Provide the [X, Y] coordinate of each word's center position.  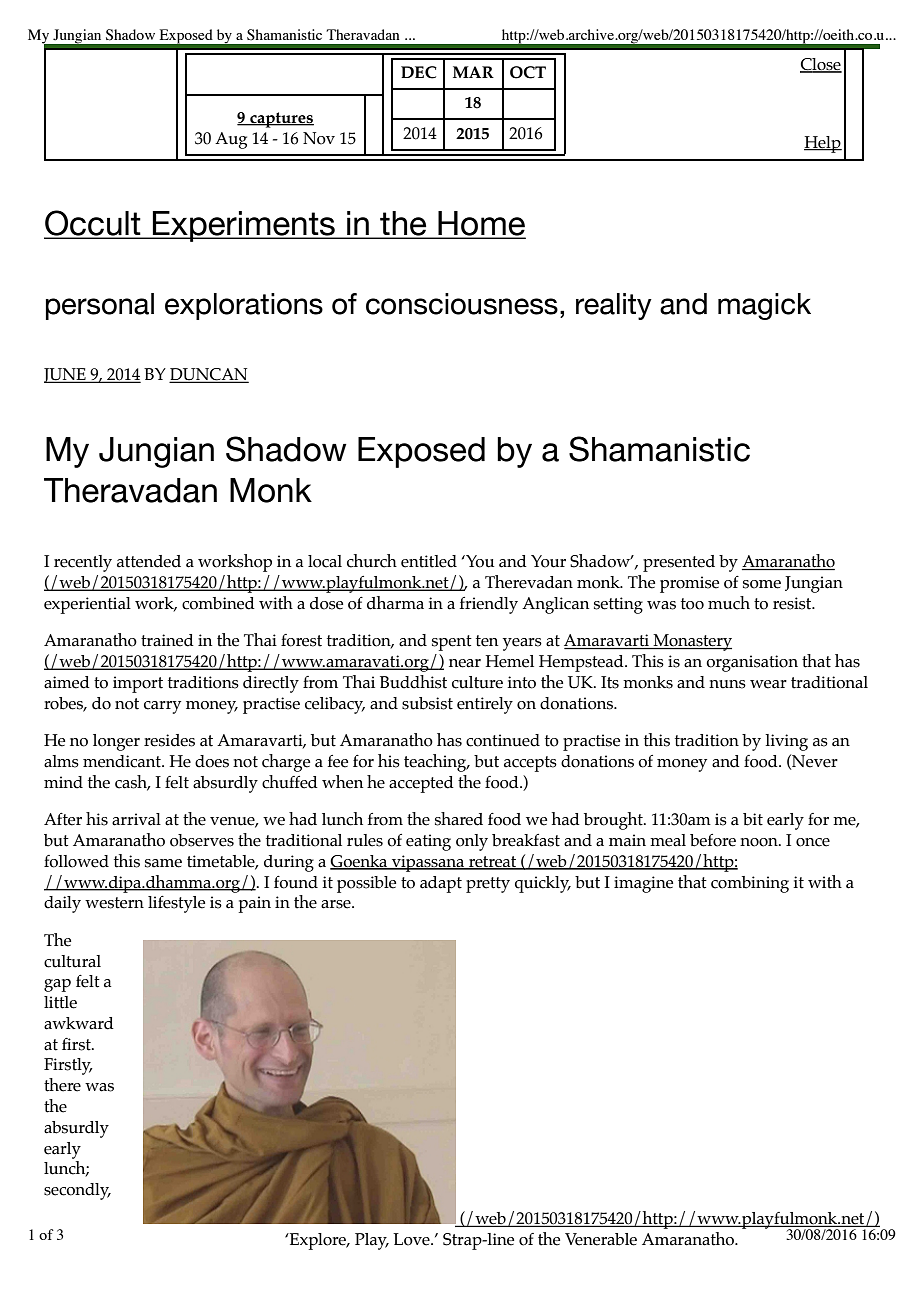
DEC [419, 72]
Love [412, 1239]
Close [821, 65]
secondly [77, 1191]
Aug [231, 140]
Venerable [601, 1239]
